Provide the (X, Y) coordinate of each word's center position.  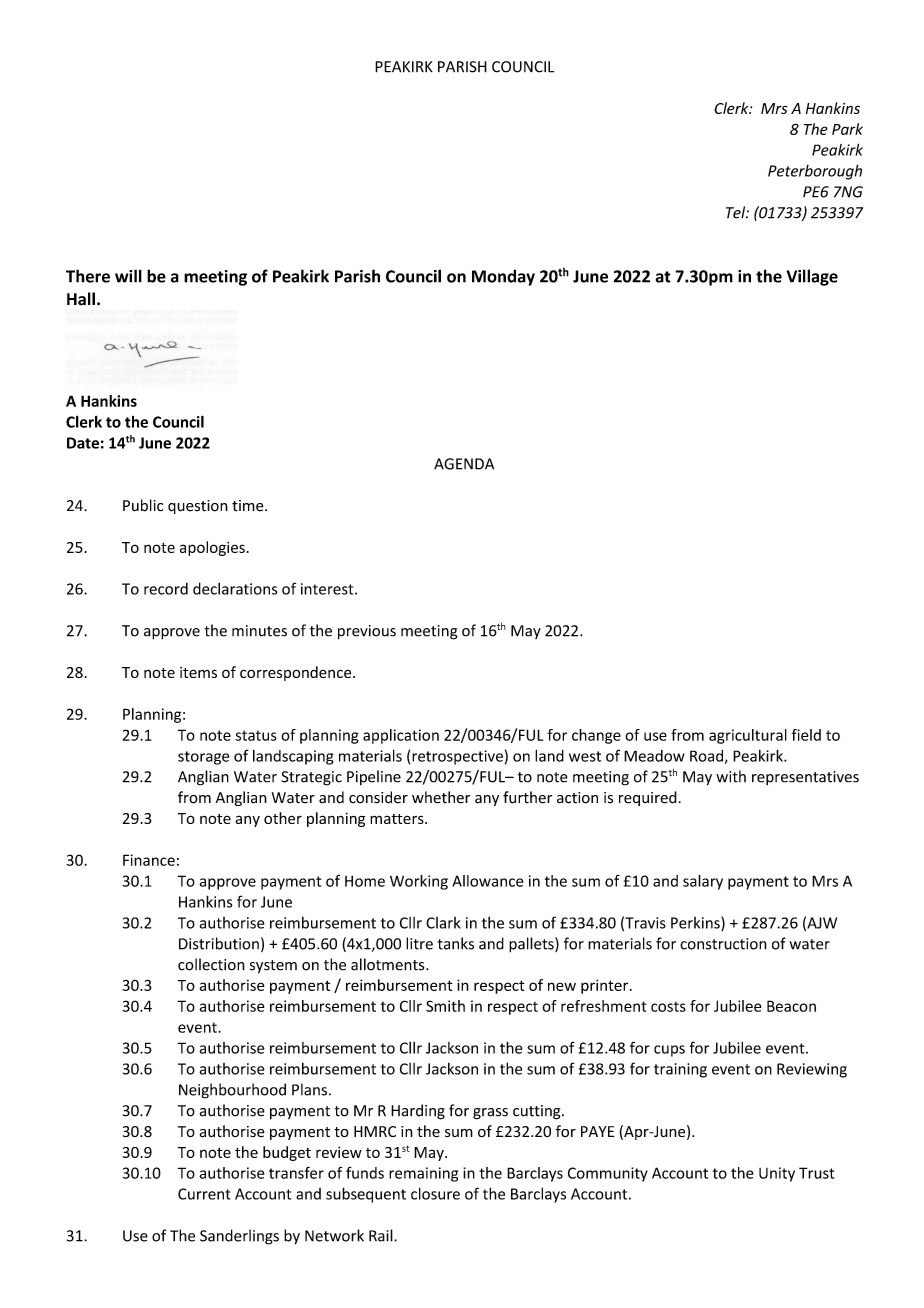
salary (703, 882)
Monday (503, 277)
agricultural (748, 736)
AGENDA (464, 464)
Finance (149, 860)
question (198, 507)
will (128, 276)
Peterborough (815, 172)
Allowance (488, 881)
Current (204, 1194)
